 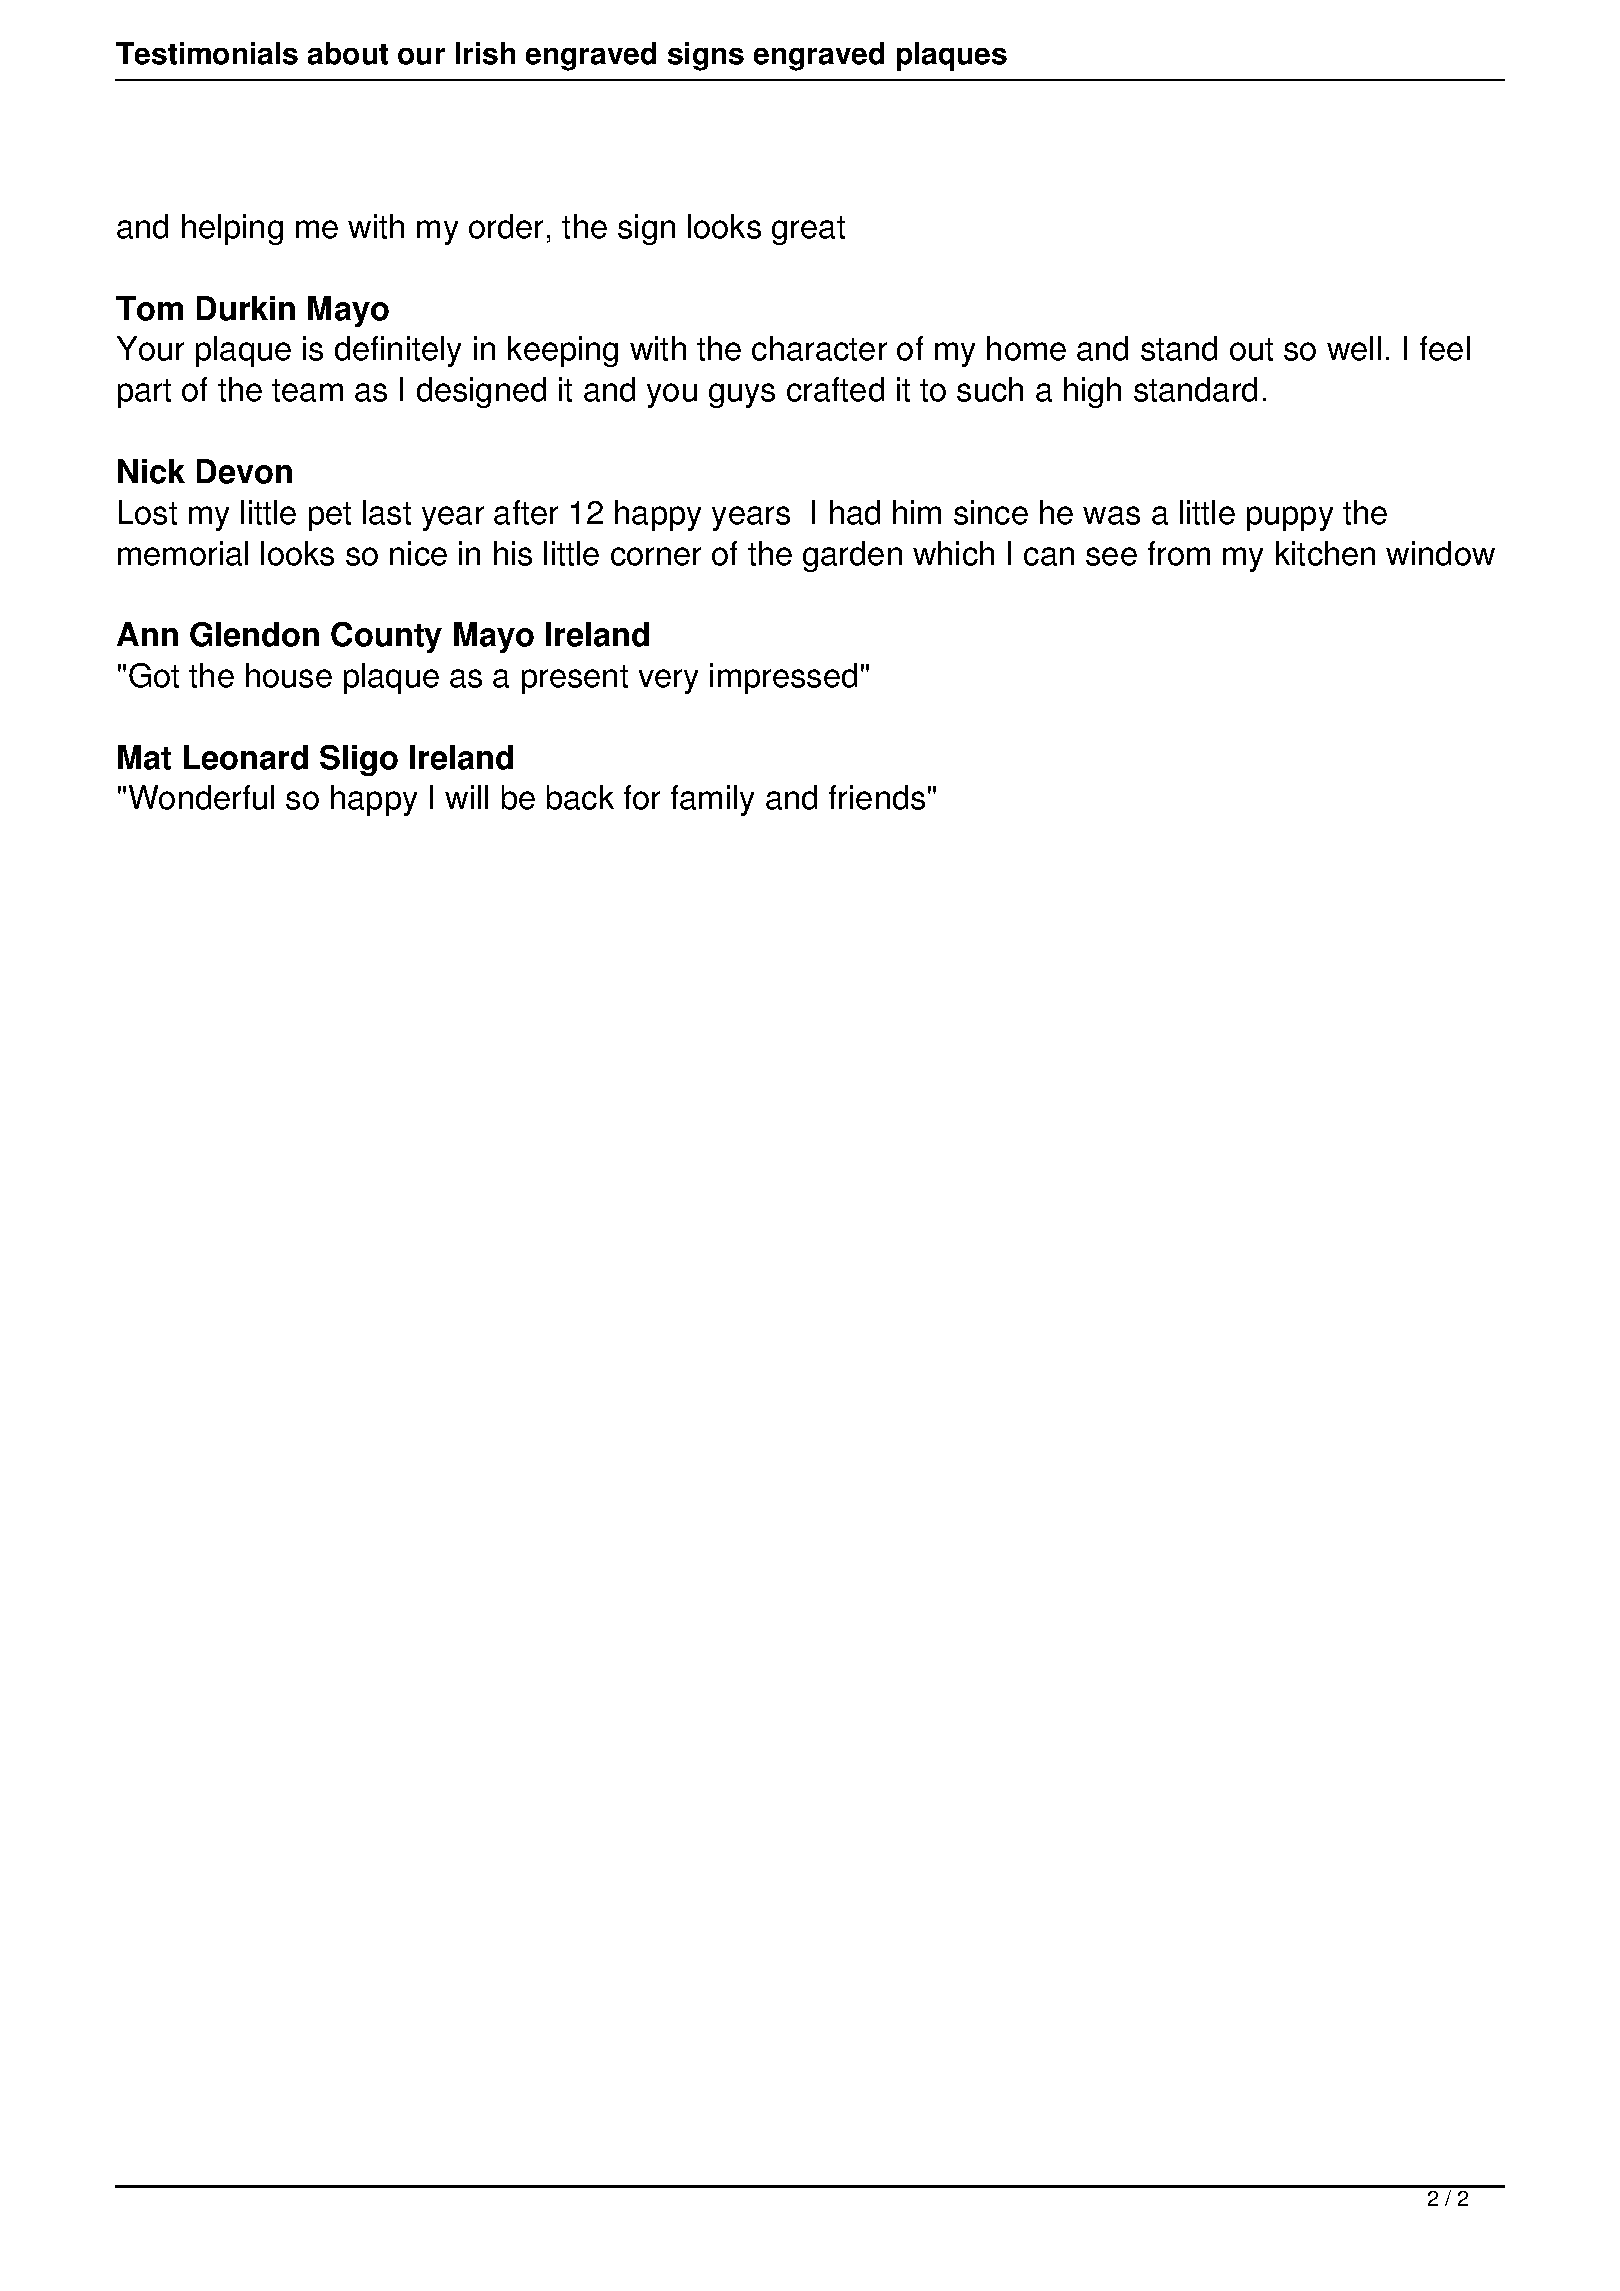 What do you see at coordinates (877, 797) in the screenshot?
I see `friends` at bounding box center [877, 797].
